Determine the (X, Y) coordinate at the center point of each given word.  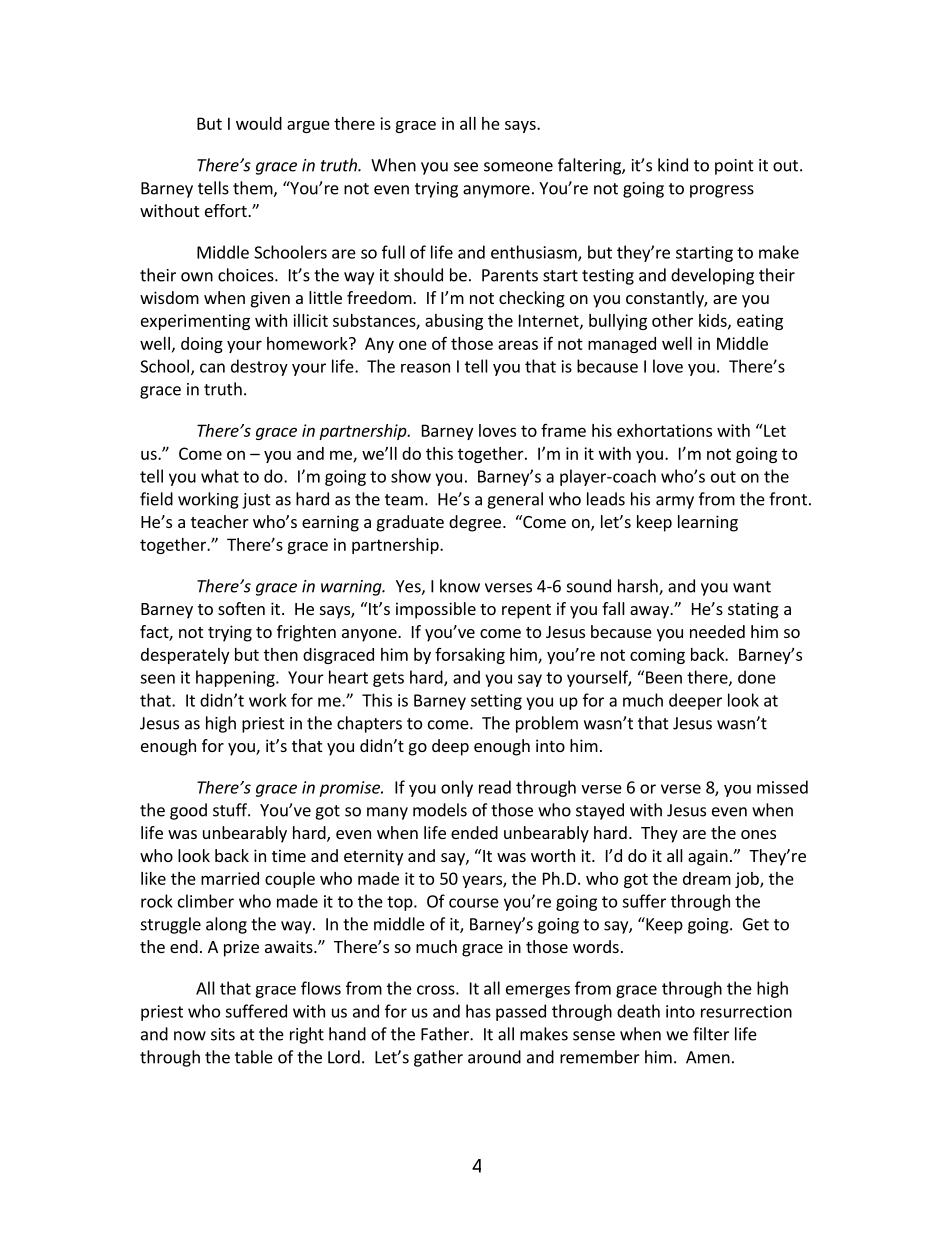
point (734, 167)
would (259, 123)
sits (223, 1034)
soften (241, 608)
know (460, 586)
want (752, 587)
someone (518, 167)
